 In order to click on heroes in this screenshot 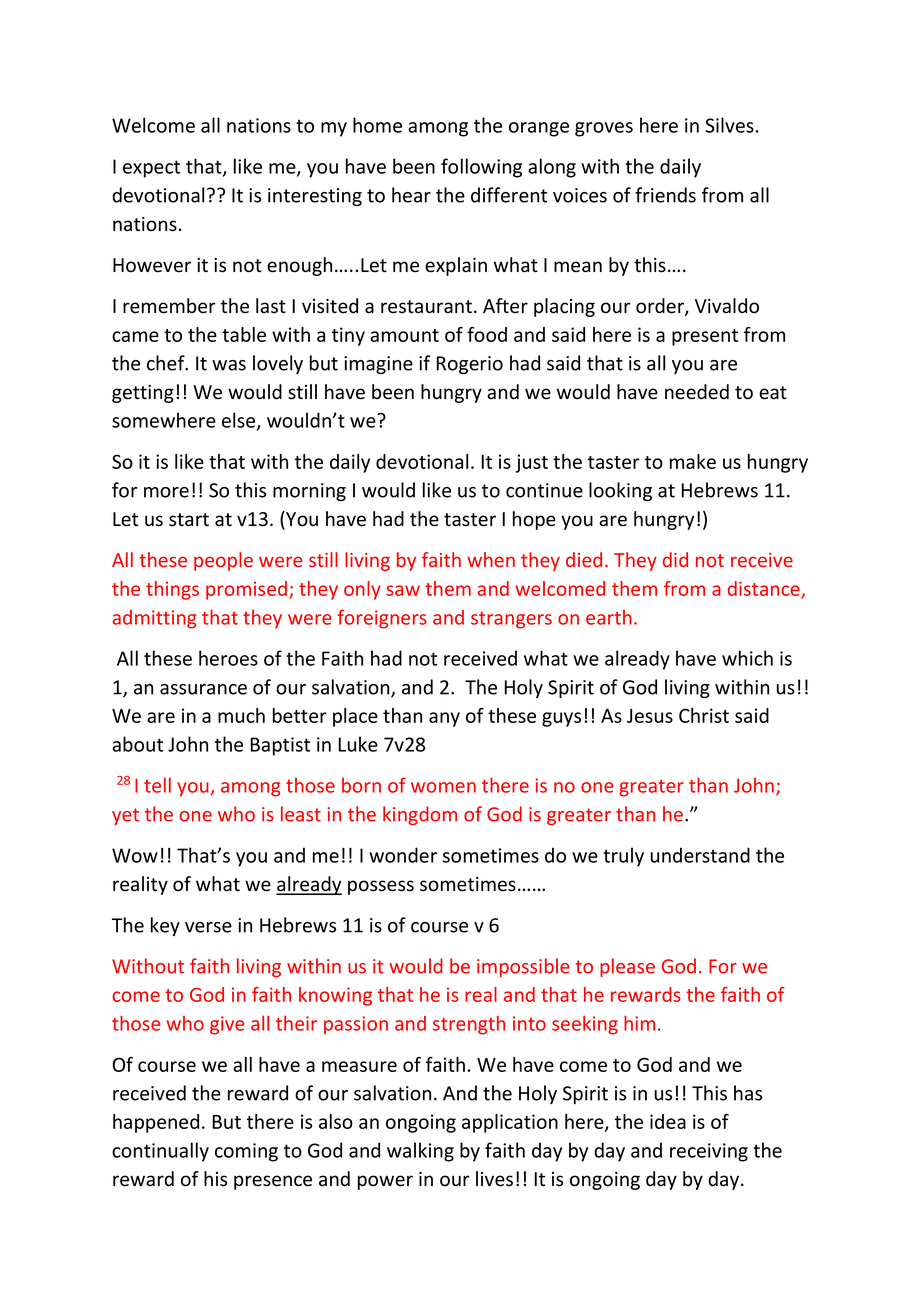, I will do `click(228, 658)`.
